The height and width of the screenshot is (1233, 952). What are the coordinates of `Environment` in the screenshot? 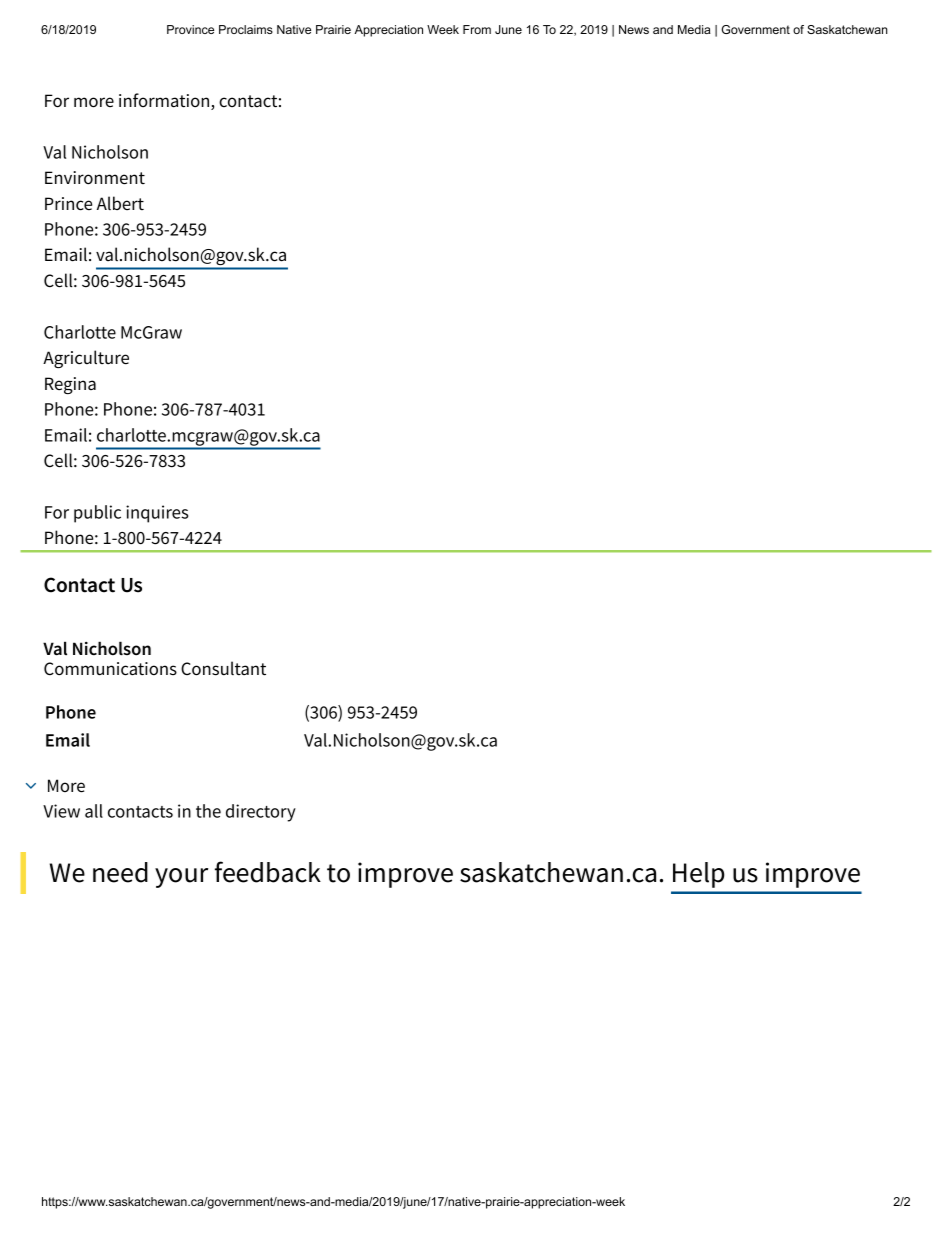 It's located at (95, 178).
